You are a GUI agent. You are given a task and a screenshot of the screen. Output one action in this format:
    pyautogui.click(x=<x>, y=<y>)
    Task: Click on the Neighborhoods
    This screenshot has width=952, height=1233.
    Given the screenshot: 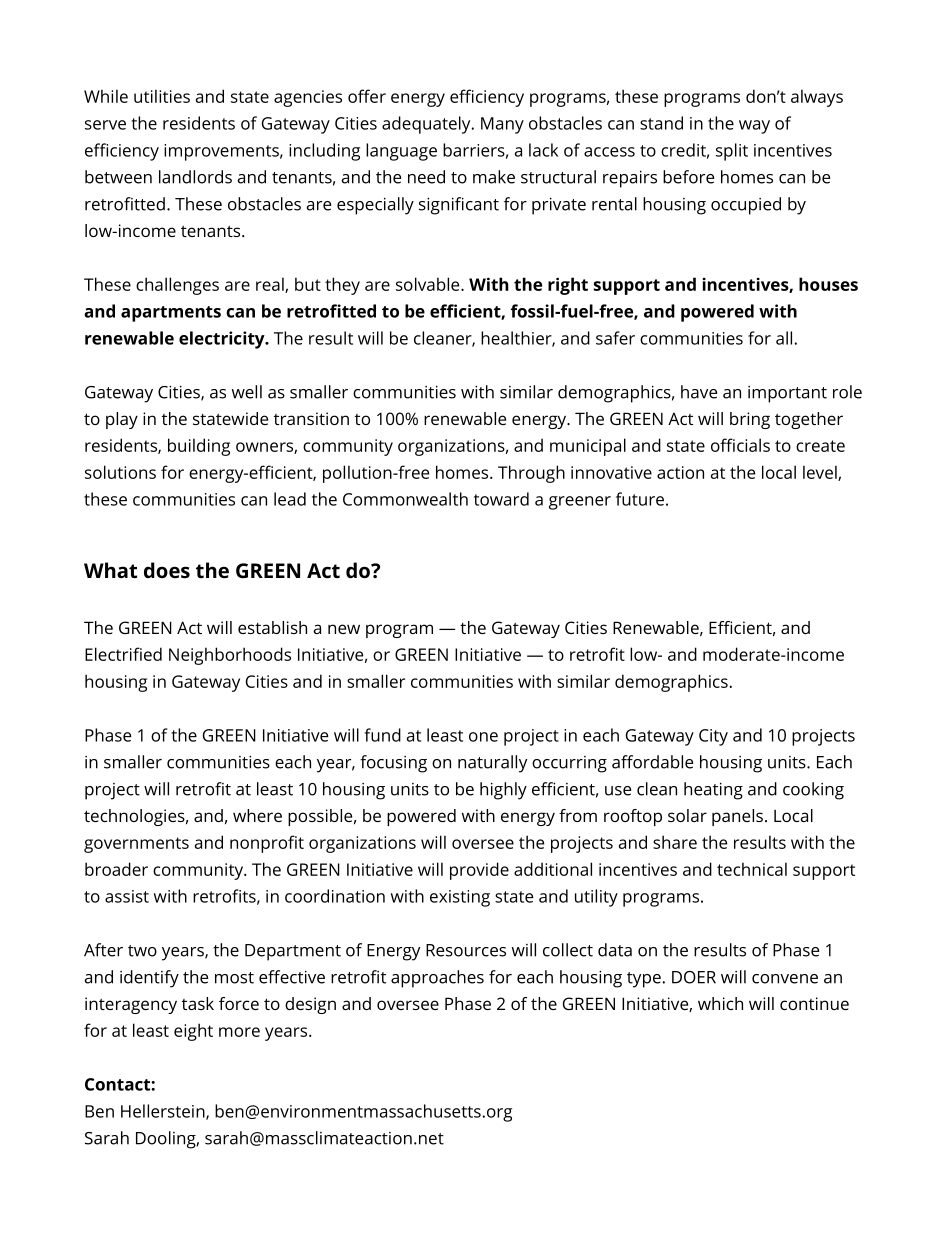 What is the action you would take?
    pyautogui.click(x=230, y=656)
